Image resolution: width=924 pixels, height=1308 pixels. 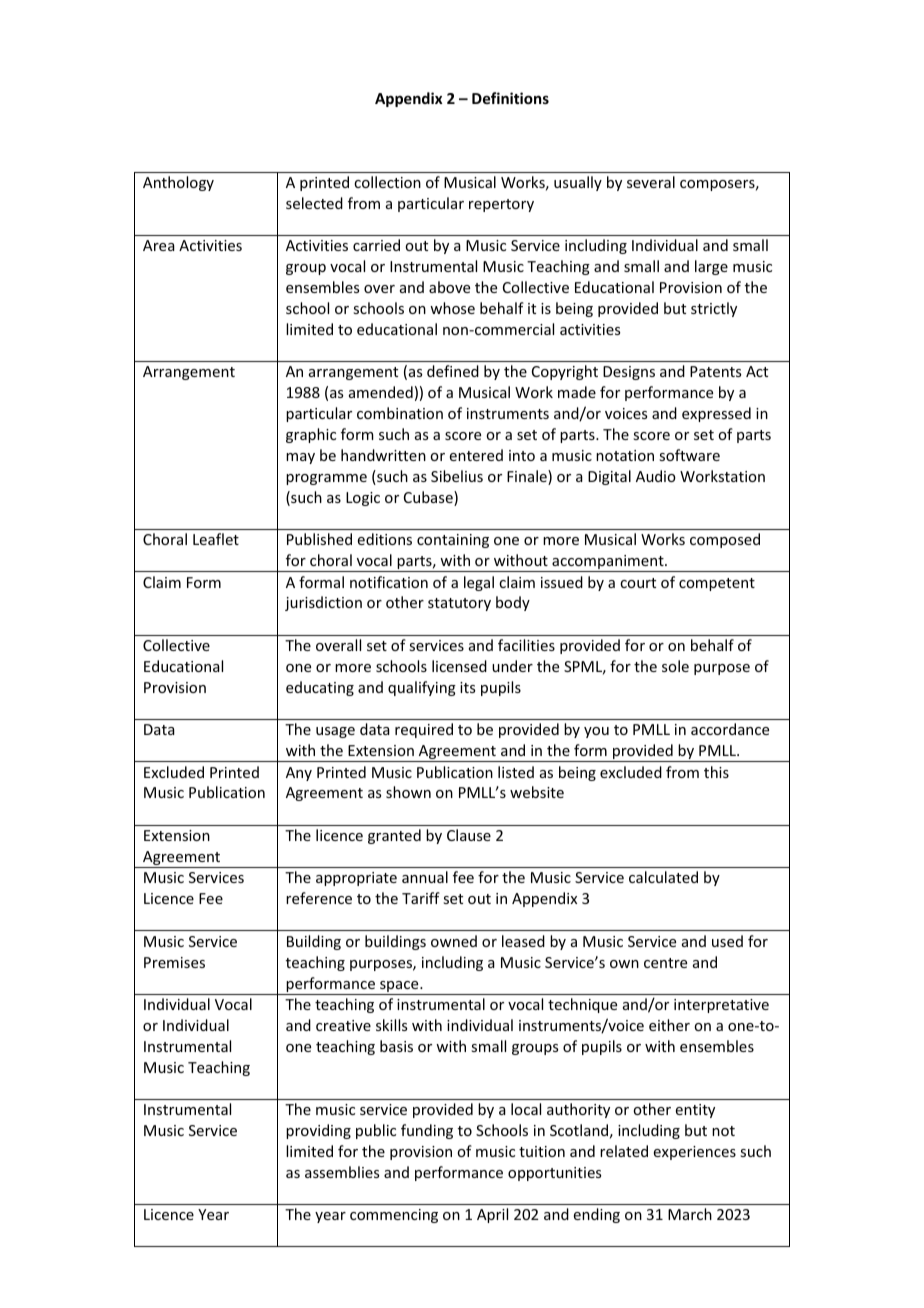 What do you see at coordinates (299, 774) in the page?
I see `Any` at bounding box center [299, 774].
